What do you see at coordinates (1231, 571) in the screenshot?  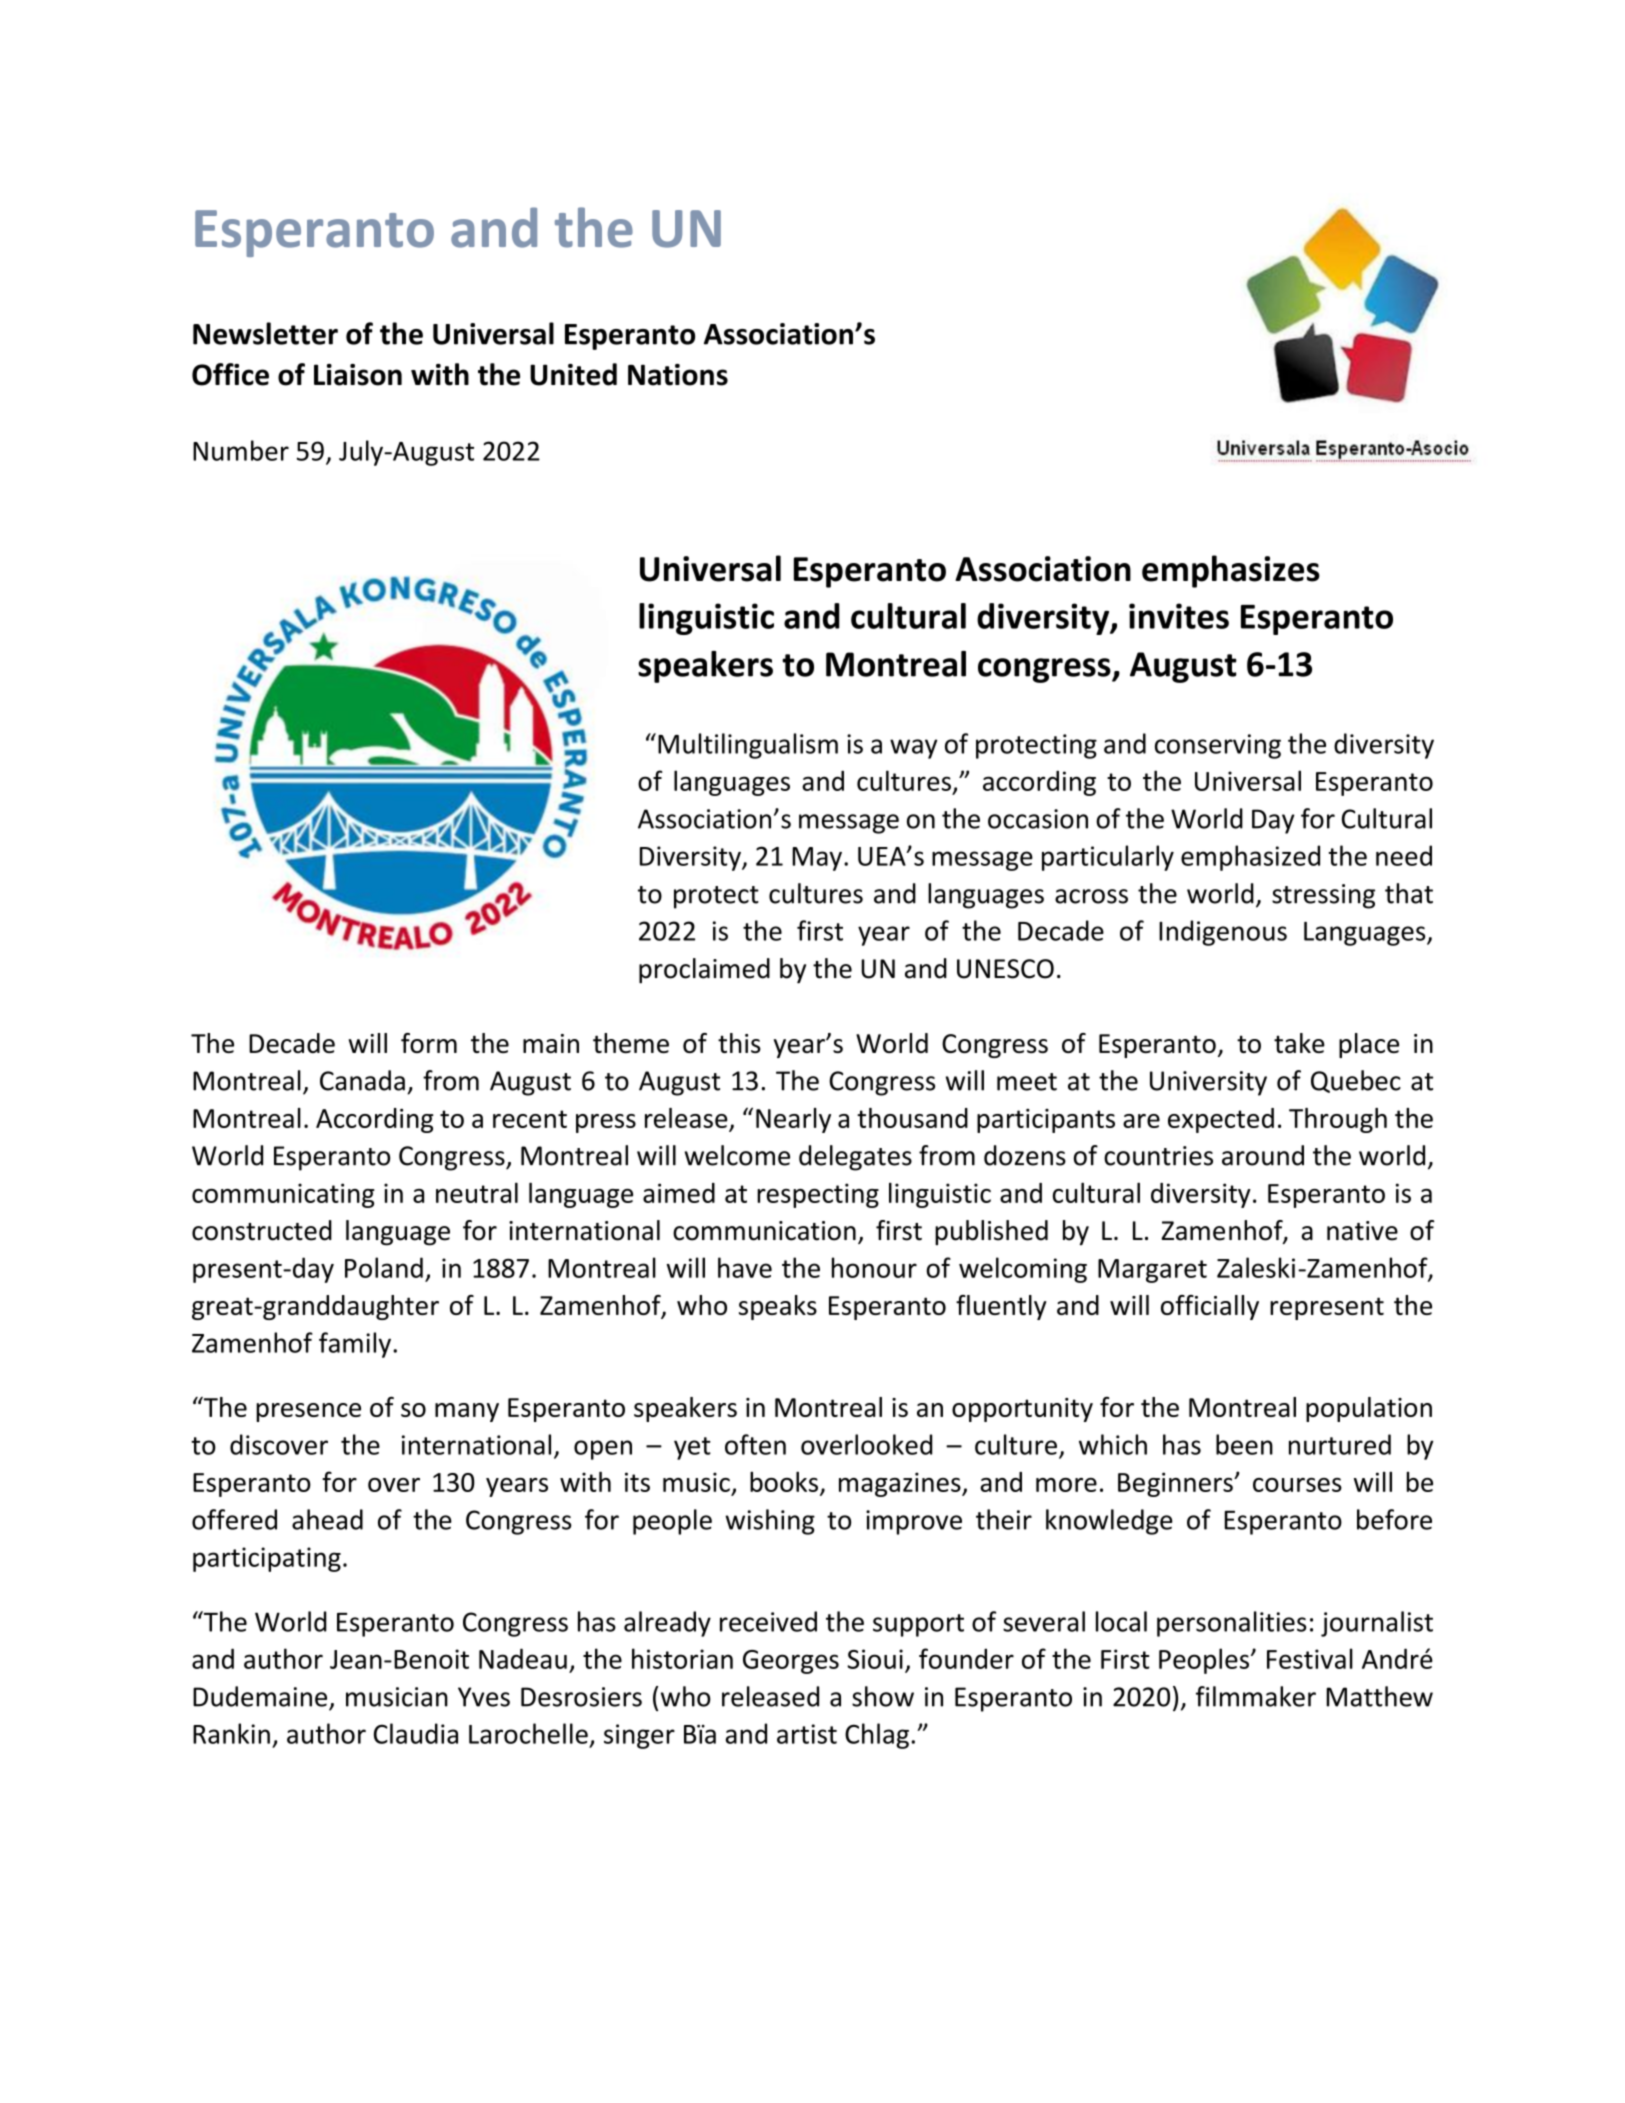 I see `emphasizes` at bounding box center [1231, 571].
